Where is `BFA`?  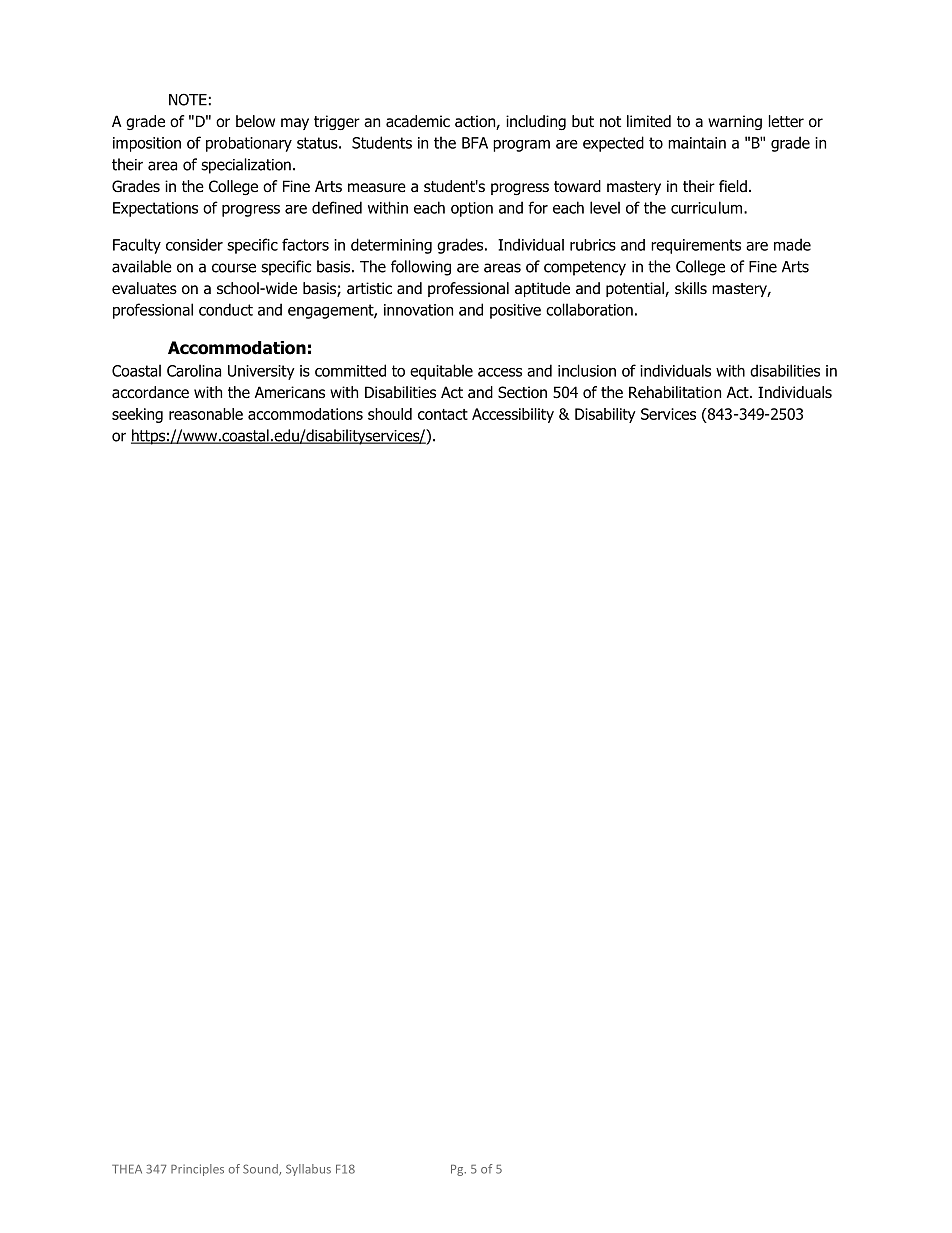
BFA is located at coordinates (475, 143).
